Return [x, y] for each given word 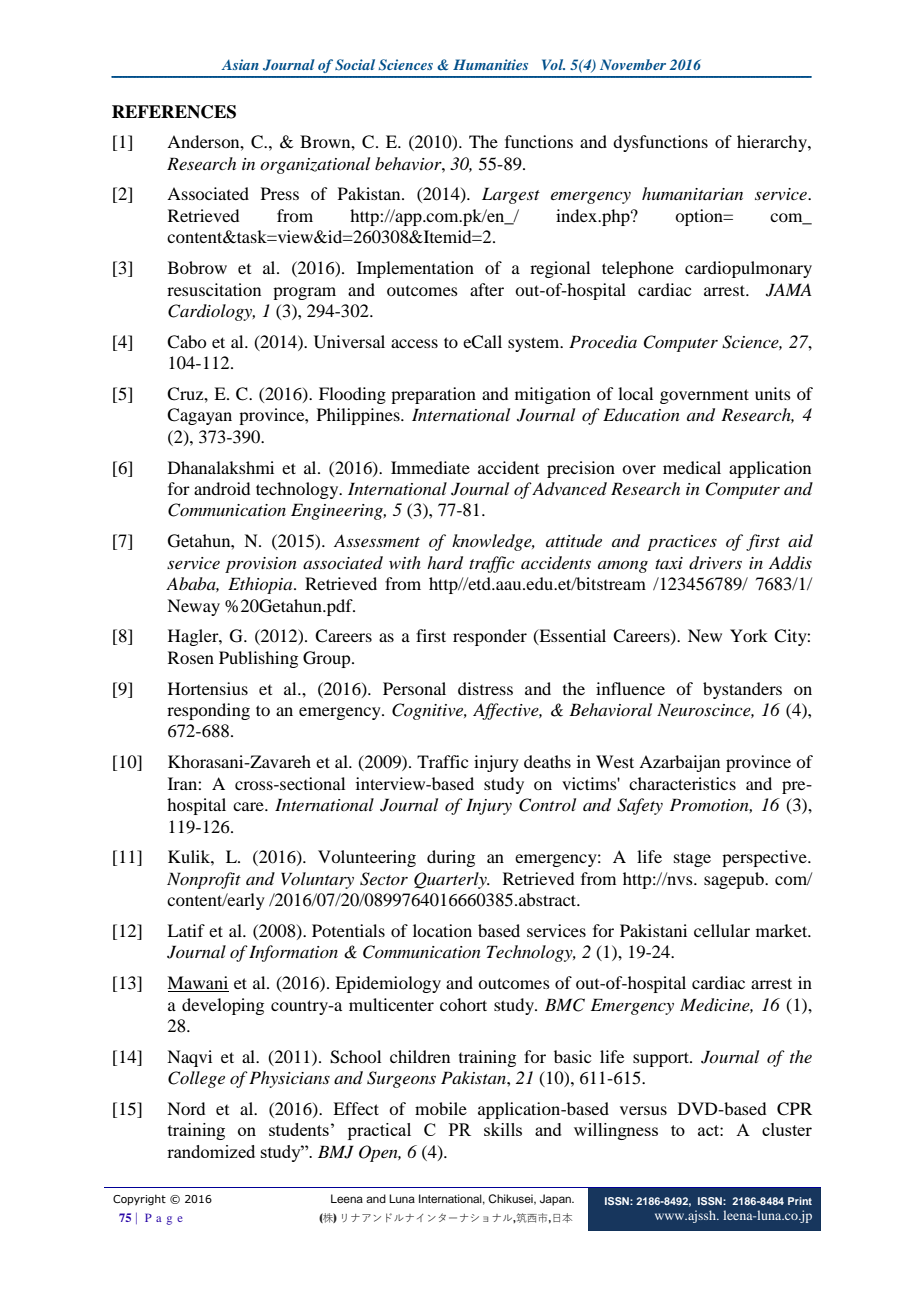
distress [485, 688]
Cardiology [211, 312]
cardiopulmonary [748, 269]
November [633, 64]
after [487, 289]
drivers [715, 563]
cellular [722, 930]
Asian [240, 64]
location [442, 930]
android [222, 488]
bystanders [742, 690]
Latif [186, 930]
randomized [211, 1151]
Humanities [490, 64]
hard [445, 563]
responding [208, 711]
